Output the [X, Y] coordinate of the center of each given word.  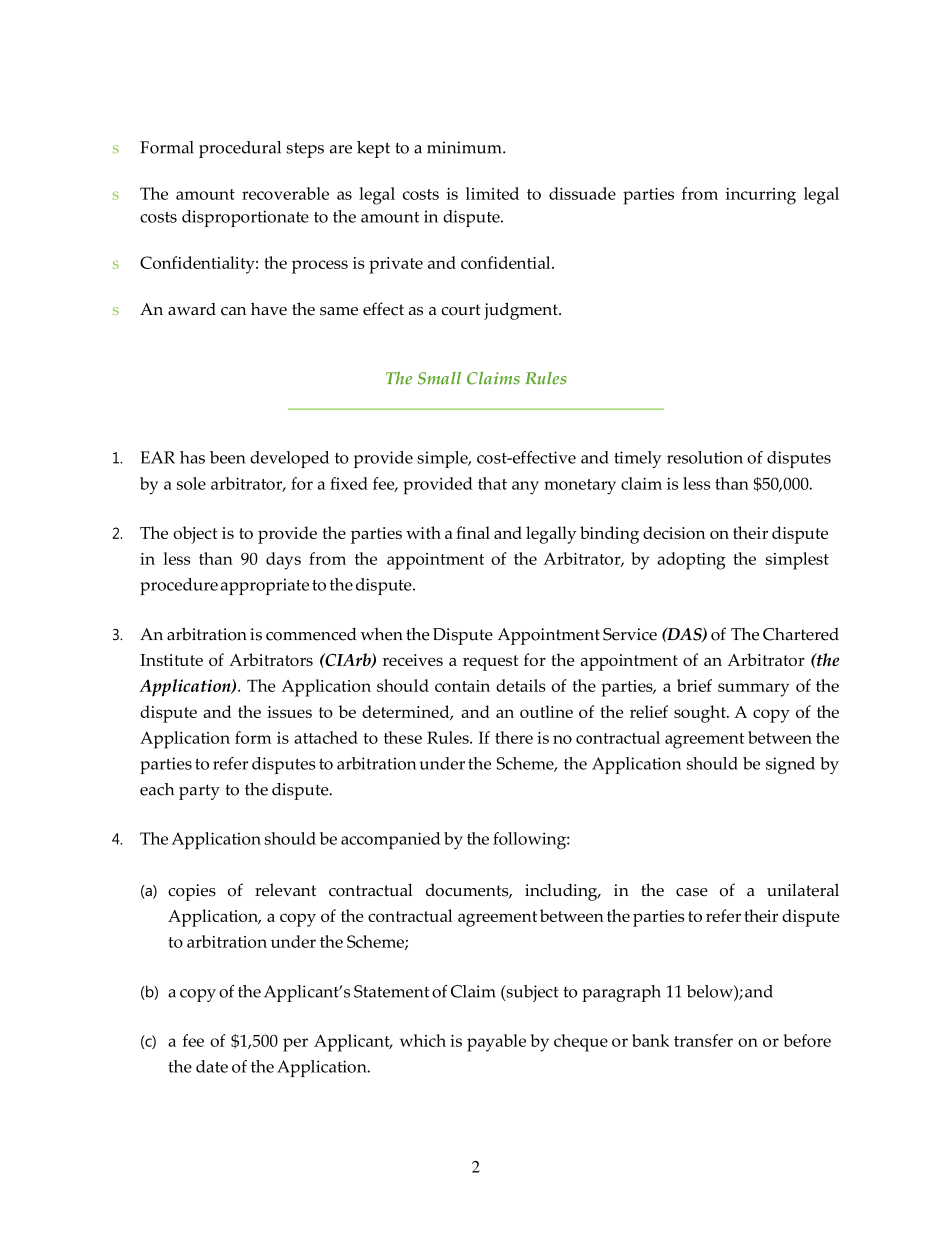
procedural [240, 149]
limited [492, 193]
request [490, 663]
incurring [761, 196]
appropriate [265, 586]
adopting [692, 561]
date [212, 1066]
